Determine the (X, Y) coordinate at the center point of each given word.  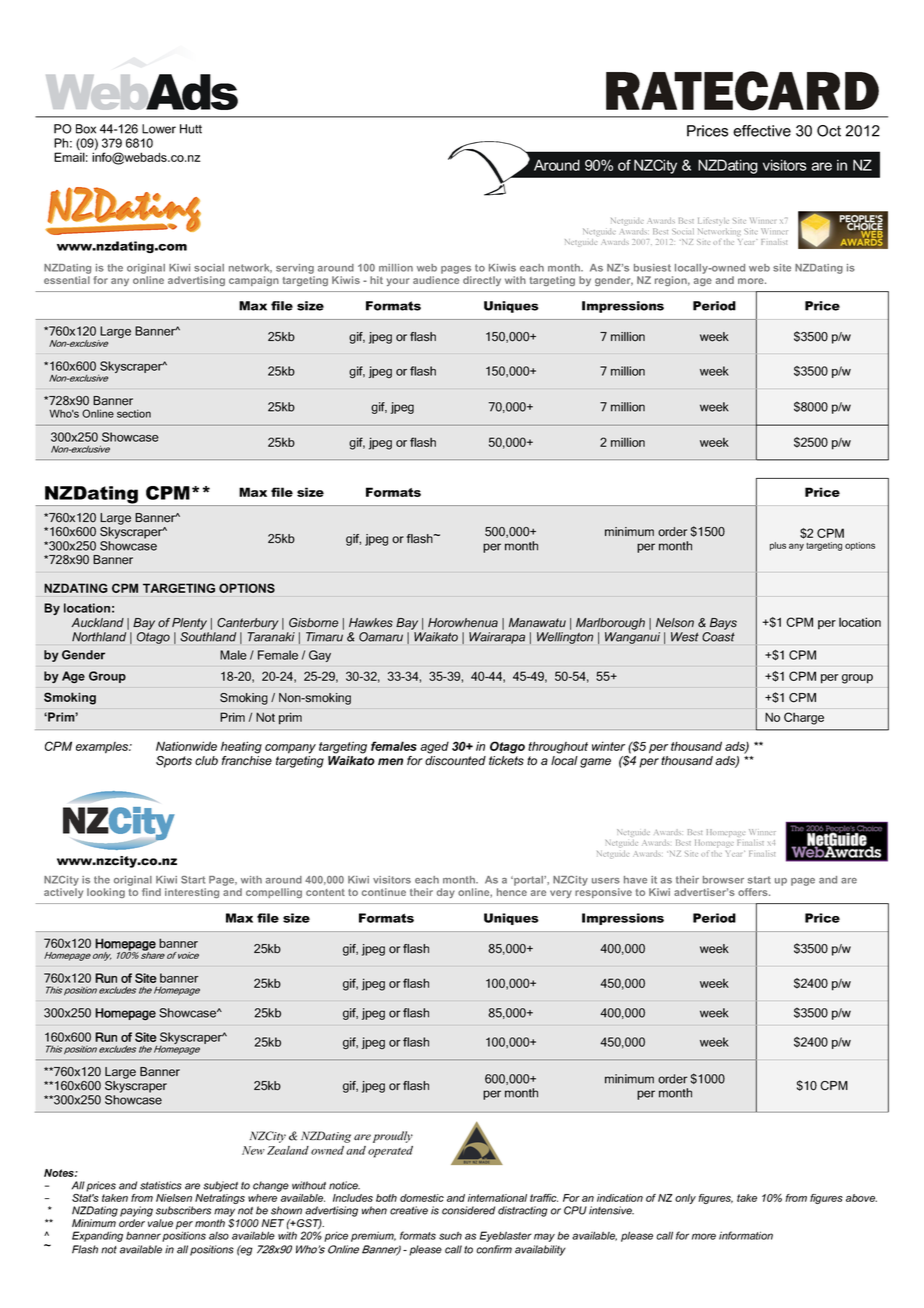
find (151, 892)
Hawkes (371, 623)
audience (436, 280)
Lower (159, 129)
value (160, 1223)
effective (762, 131)
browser (723, 880)
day (446, 893)
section (134, 413)
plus (778, 546)
